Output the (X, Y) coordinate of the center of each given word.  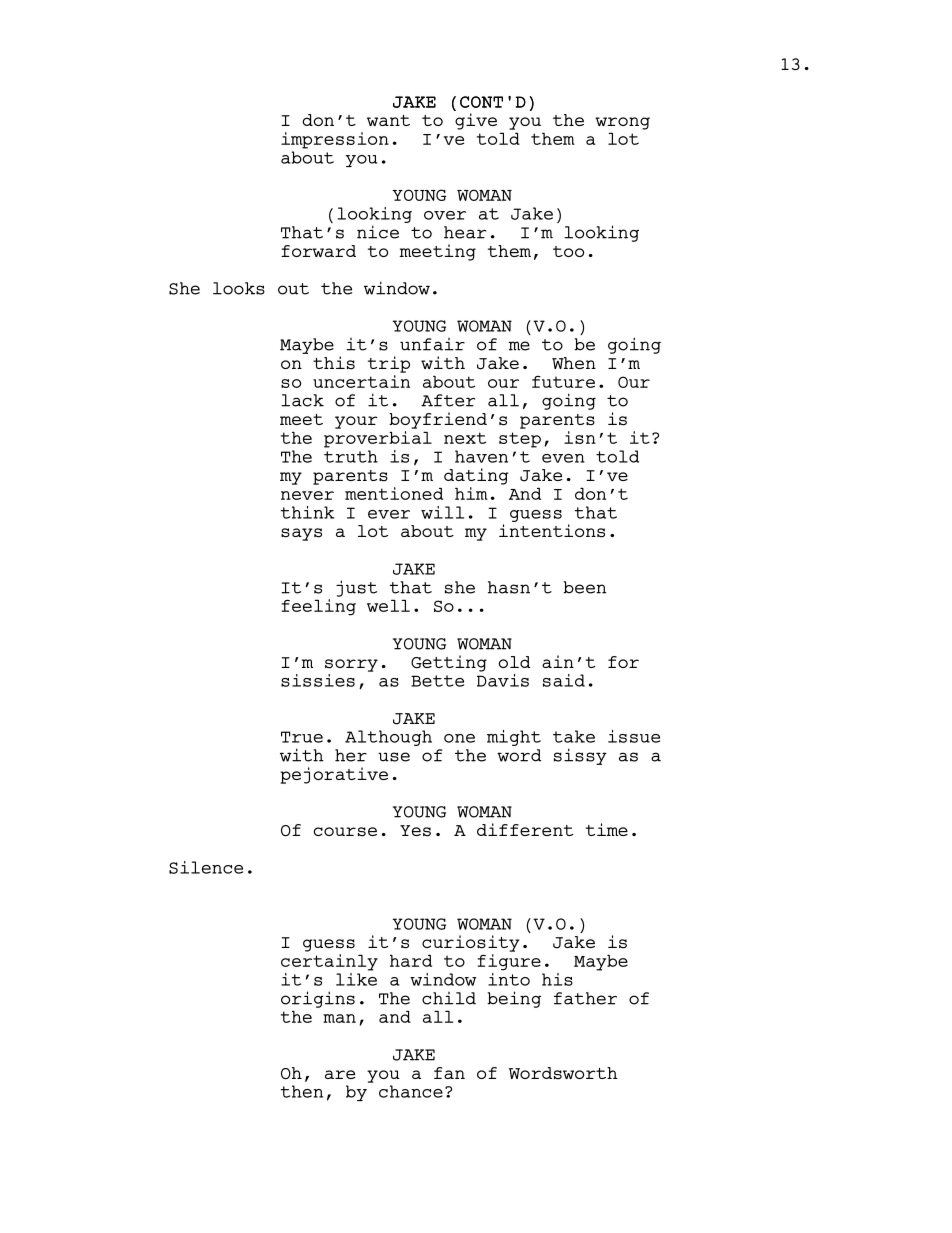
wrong (622, 123)
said (564, 680)
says (301, 534)
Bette (437, 681)
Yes (415, 831)
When (574, 363)
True (302, 737)
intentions (552, 531)
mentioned (394, 493)
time (607, 829)
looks (239, 288)
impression (335, 140)
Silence (206, 867)
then (301, 1091)
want (388, 120)
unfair (432, 344)
